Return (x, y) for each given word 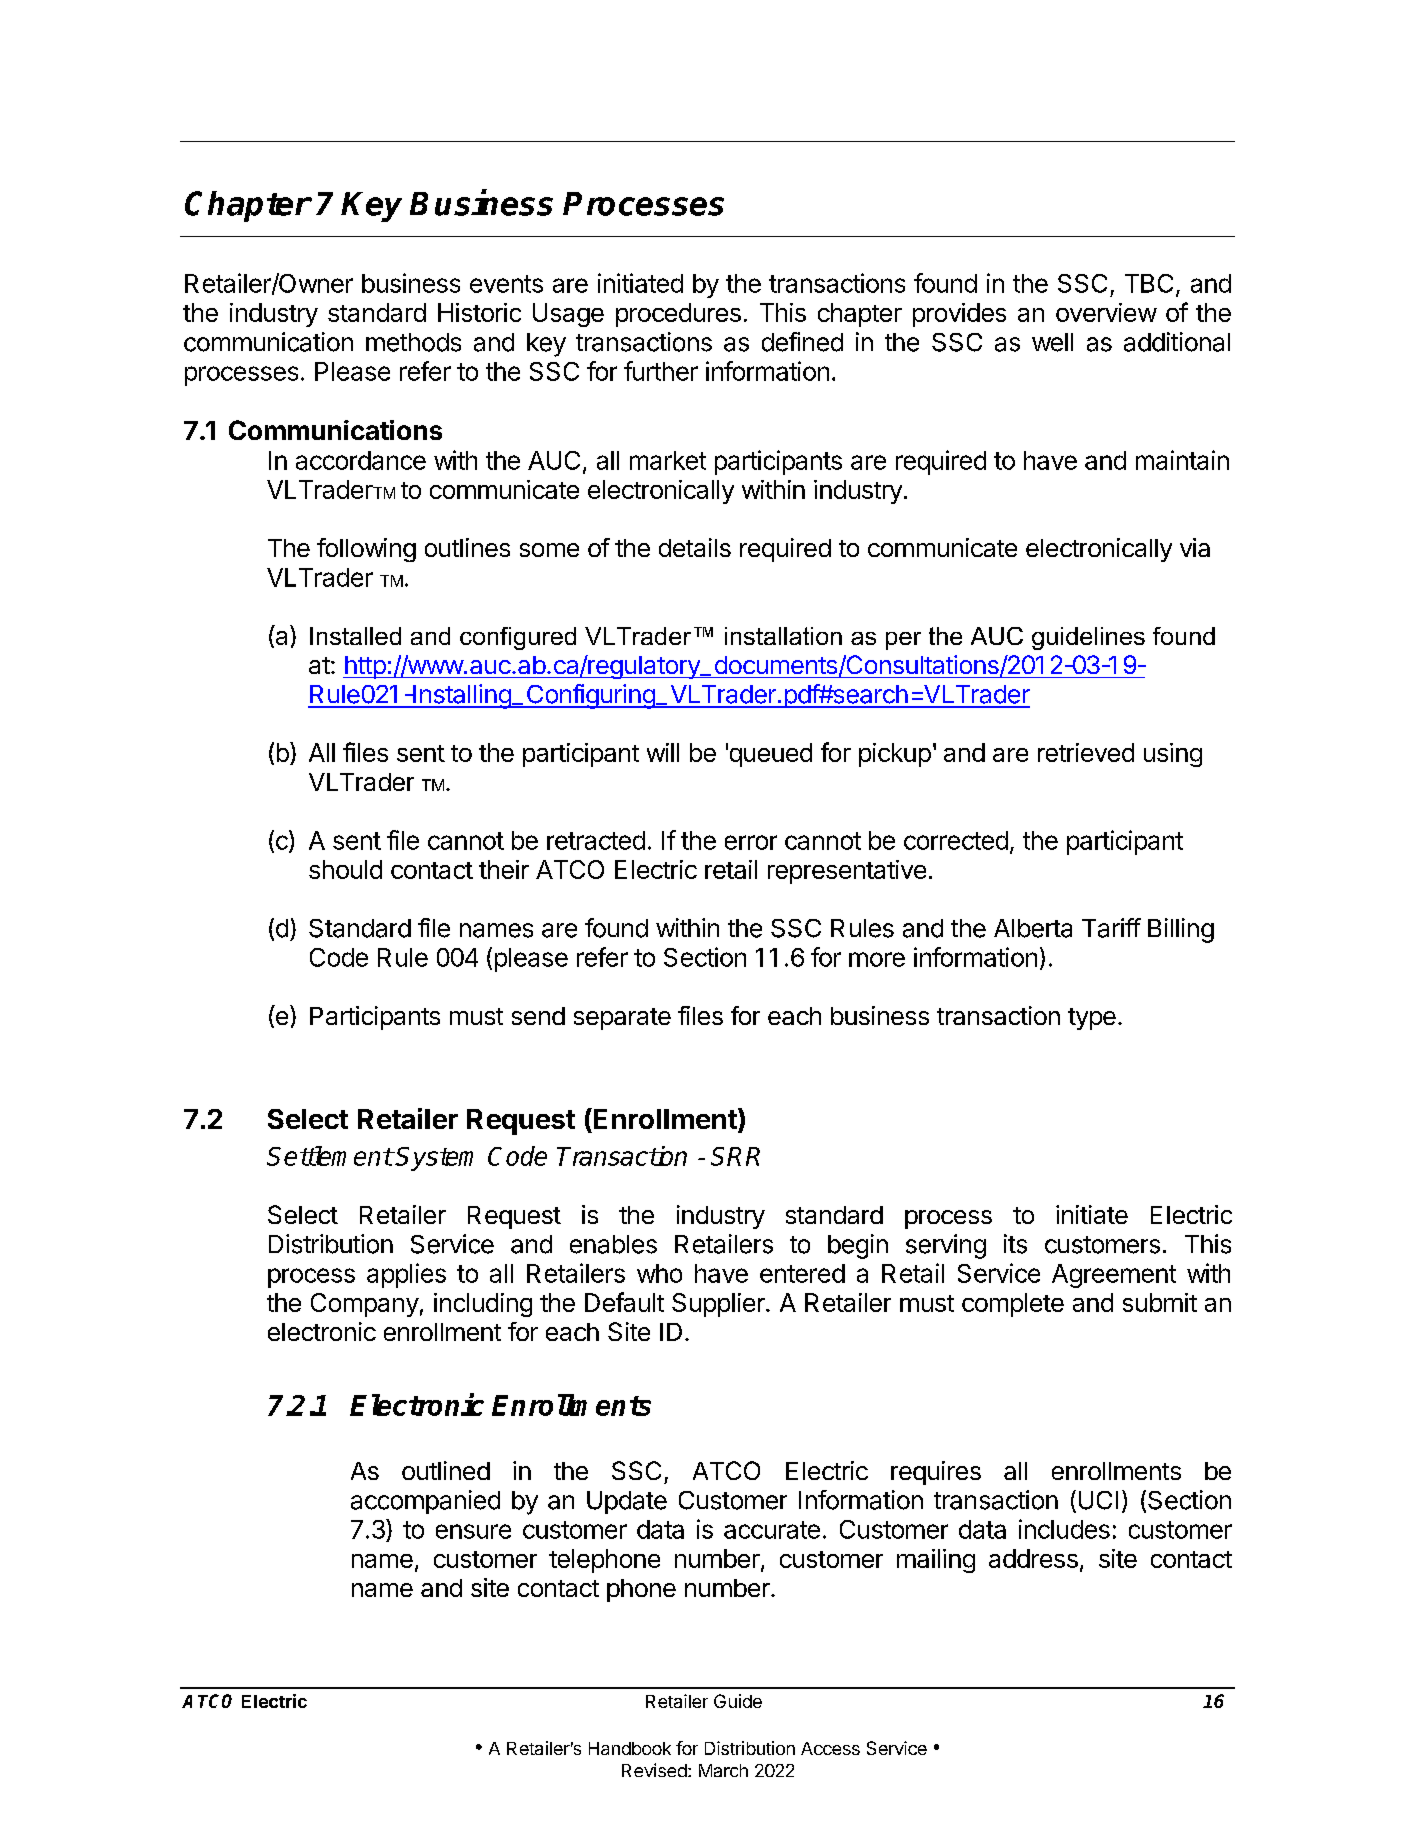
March (723, 1770)
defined (802, 342)
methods (413, 342)
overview (1106, 312)
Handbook (630, 1748)
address (1033, 1558)
